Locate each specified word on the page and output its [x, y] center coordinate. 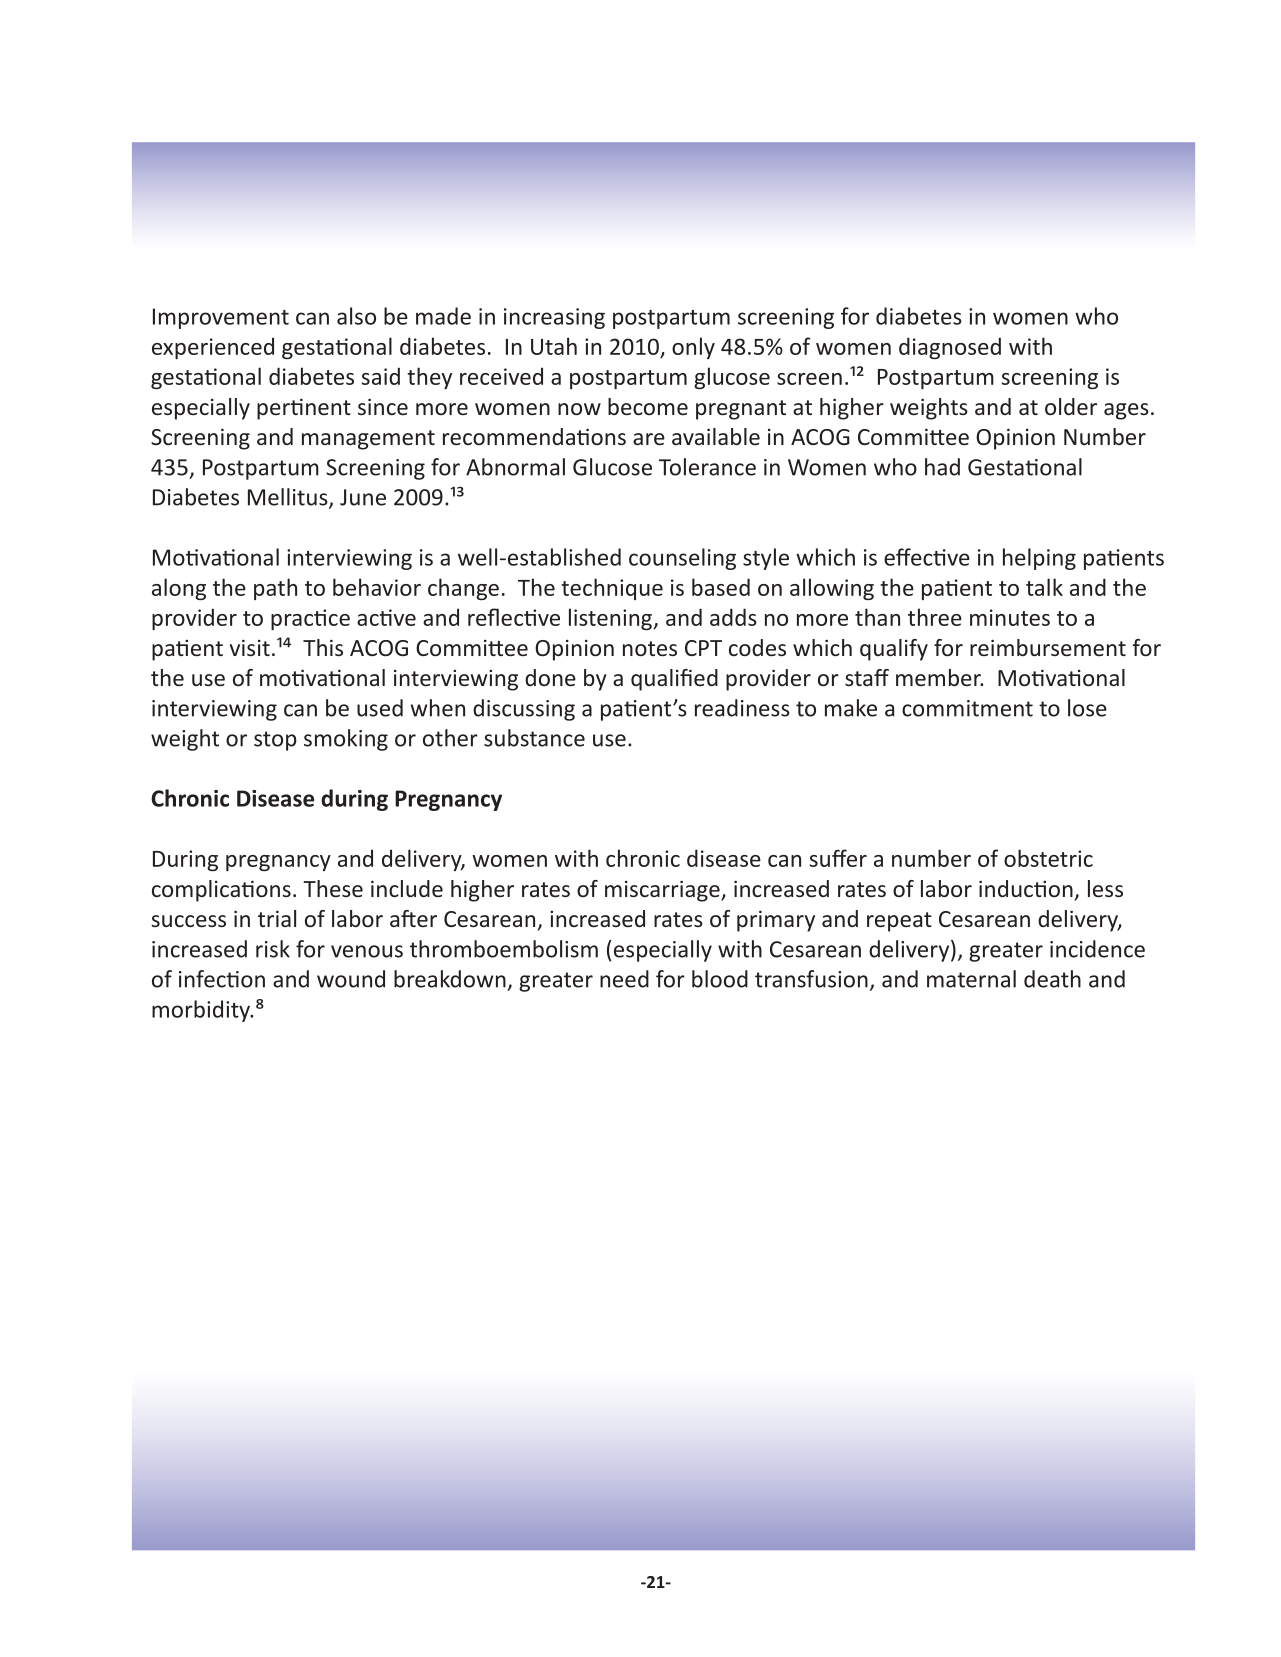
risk [273, 949]
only [693, 348]
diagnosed [950, 348]
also [356, 316]
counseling [682, 559]
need [624, 979]
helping [1039, 559]
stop [275, 741]
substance [534, 738]
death [1052, 979]
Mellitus [289, 498]
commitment [967, 708]
